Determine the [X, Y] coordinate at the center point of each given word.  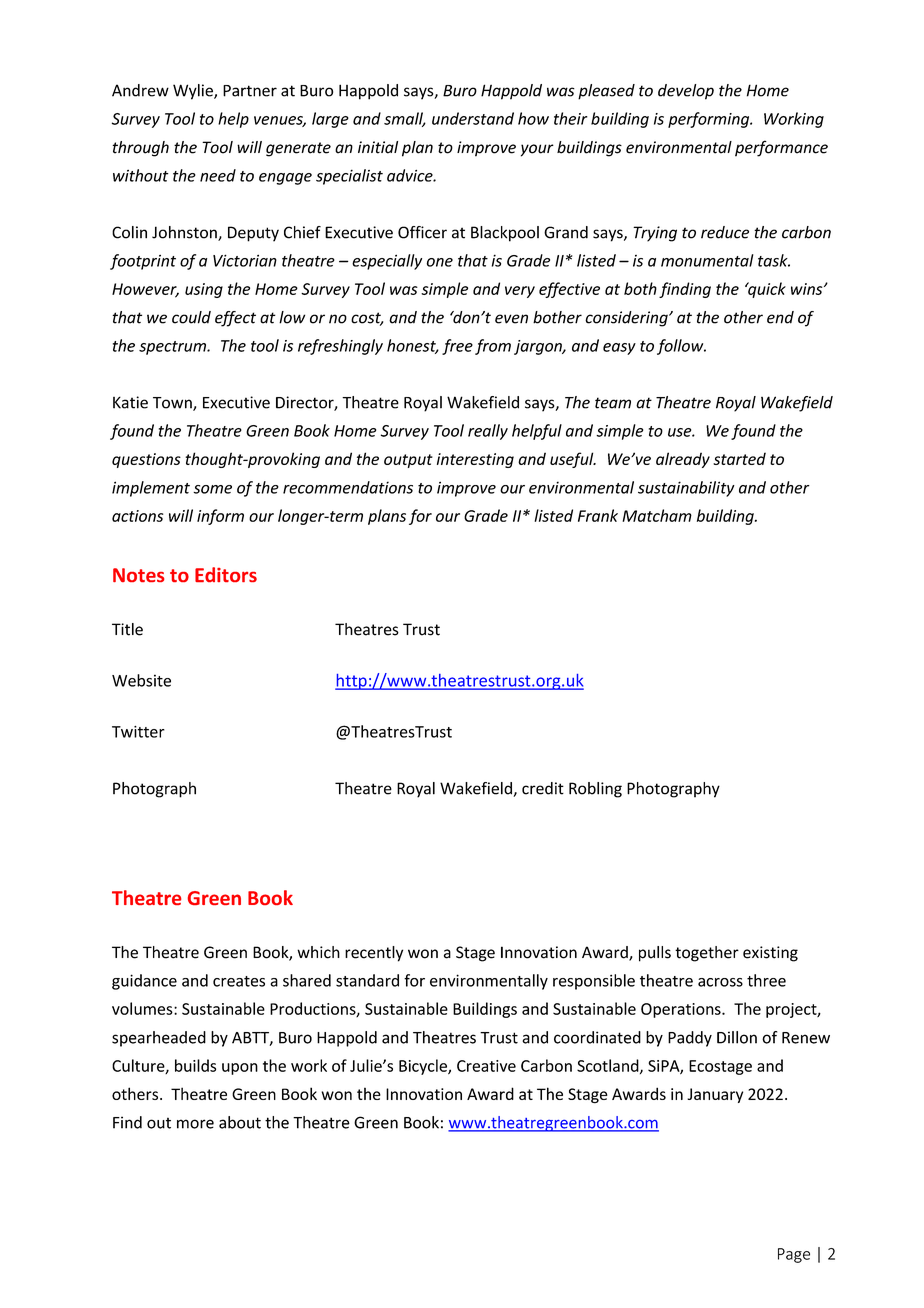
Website [141, 680]
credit [543, 788]
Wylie [194, 92]
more [195, 1124]
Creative [486, 1066]
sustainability [686, 489]
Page [794, 1255]
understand [473, 118]
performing [710, 120]
